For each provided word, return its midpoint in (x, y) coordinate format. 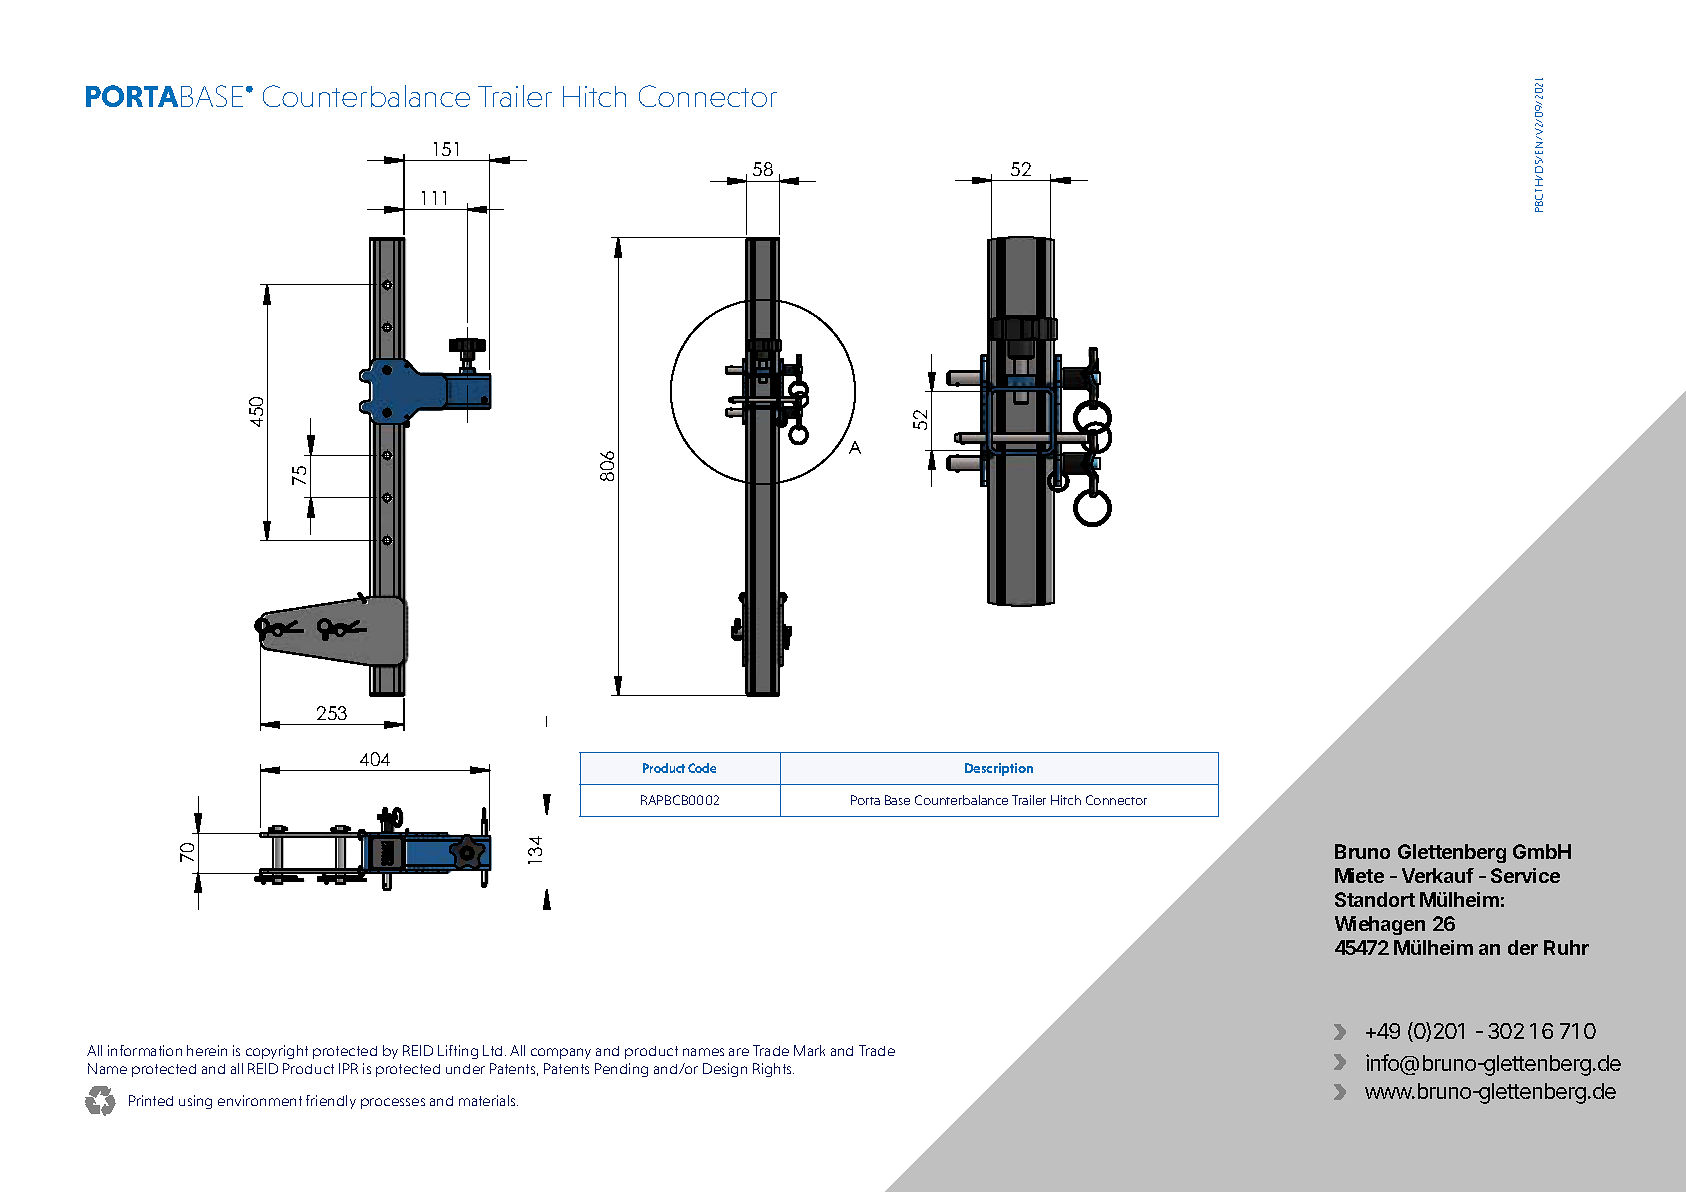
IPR (348, 1068)
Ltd (492, 1050)
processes (393, 1103)
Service (1525, 875)
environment (260, 1100)
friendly (331, 1102)
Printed (151, 1100)
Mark (809, 1050)
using (195, 1102)
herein (207, 1050)
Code (702, 768)
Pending (621, 1070)
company (561, 1053)
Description (999, 769)
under (465, 1069)
